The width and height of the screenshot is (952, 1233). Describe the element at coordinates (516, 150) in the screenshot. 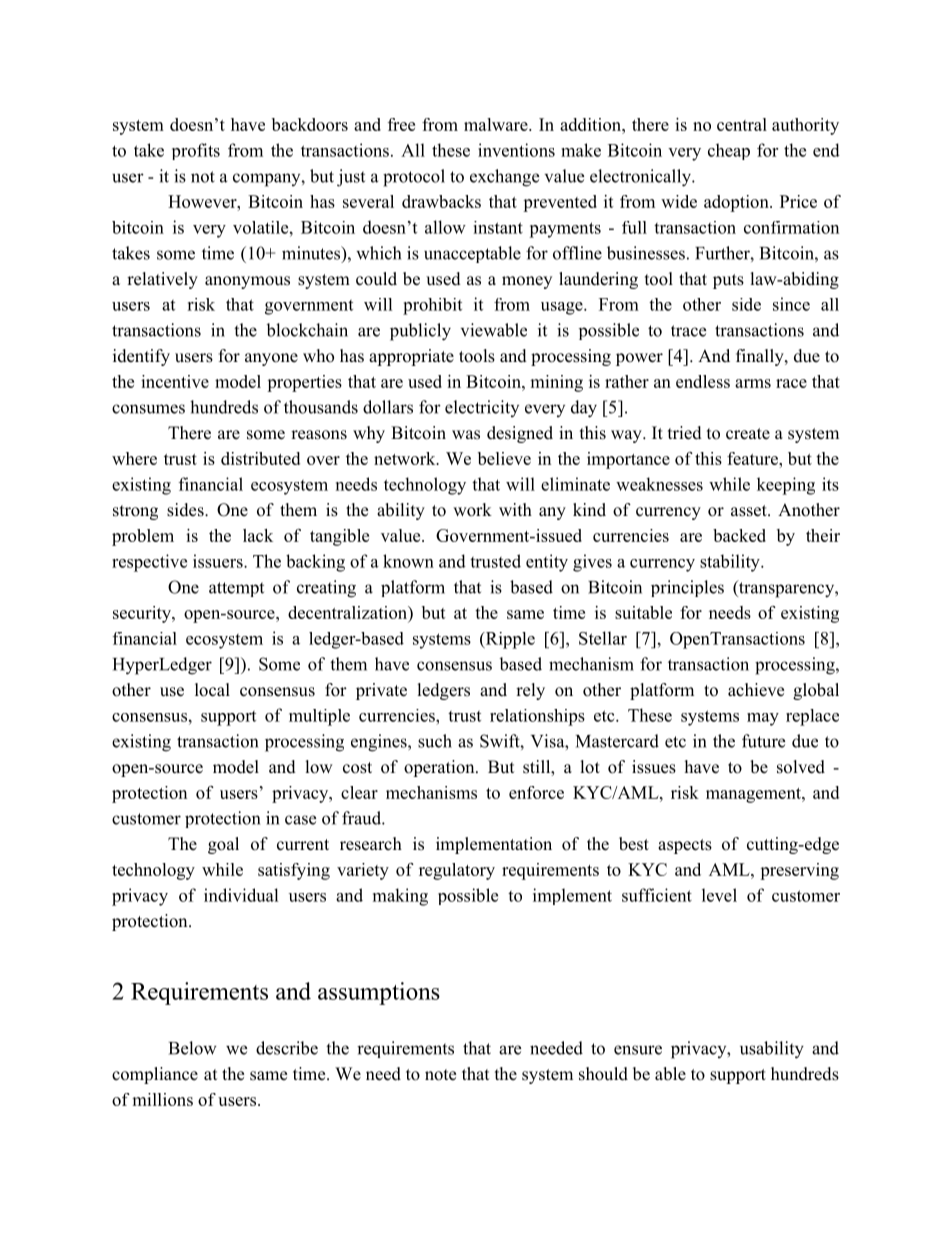

I see `inventions` at that location.
